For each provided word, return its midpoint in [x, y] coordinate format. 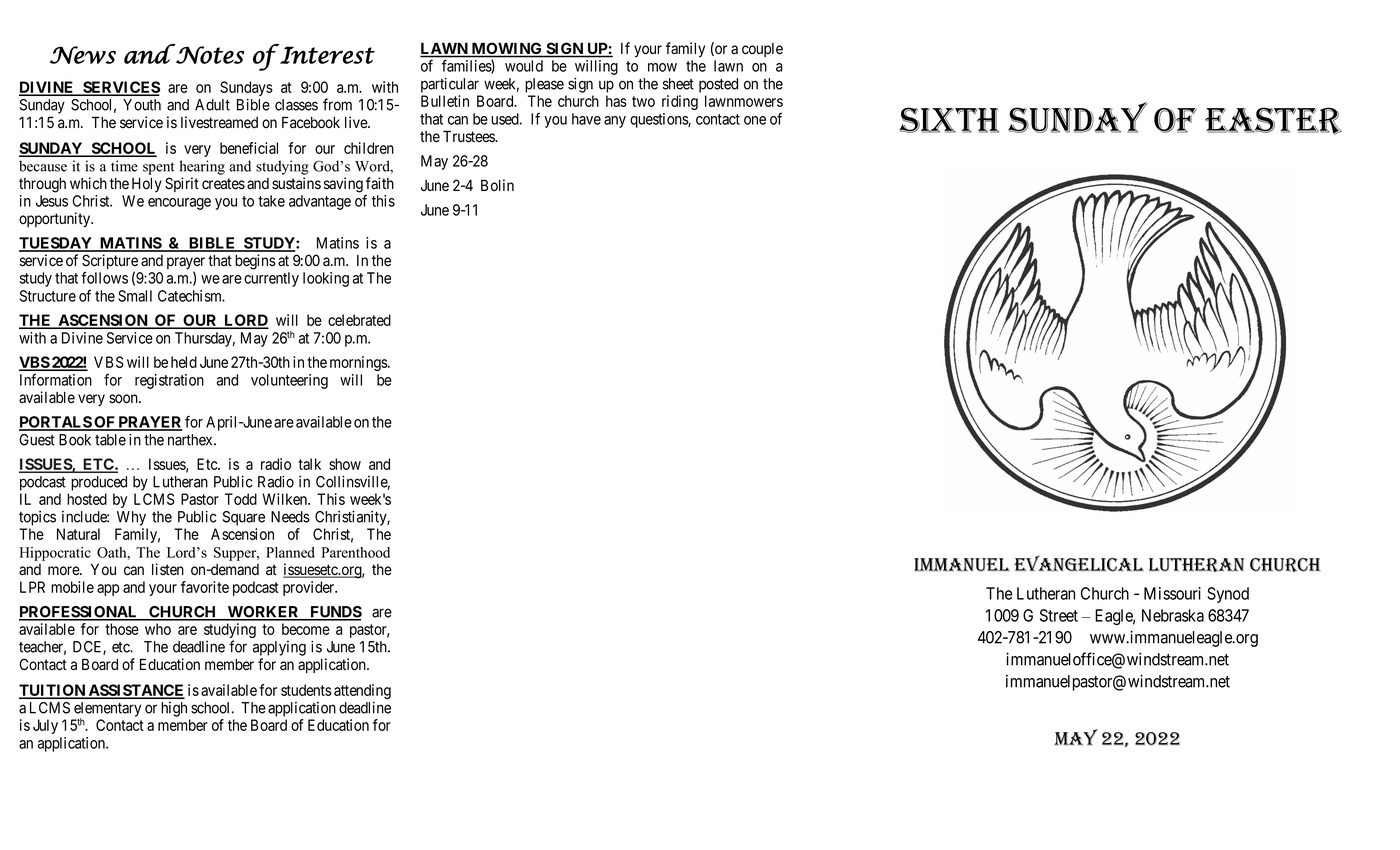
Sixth [949, 120]
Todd [241, 499]
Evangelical [1079, 563]
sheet [678, 84]
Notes [209, 54]
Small [135, 296]
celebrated [359, 320]
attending [362, 691]
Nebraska [1173, 615]
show [345, 464]
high [174, 709]
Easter [1273, 121]
